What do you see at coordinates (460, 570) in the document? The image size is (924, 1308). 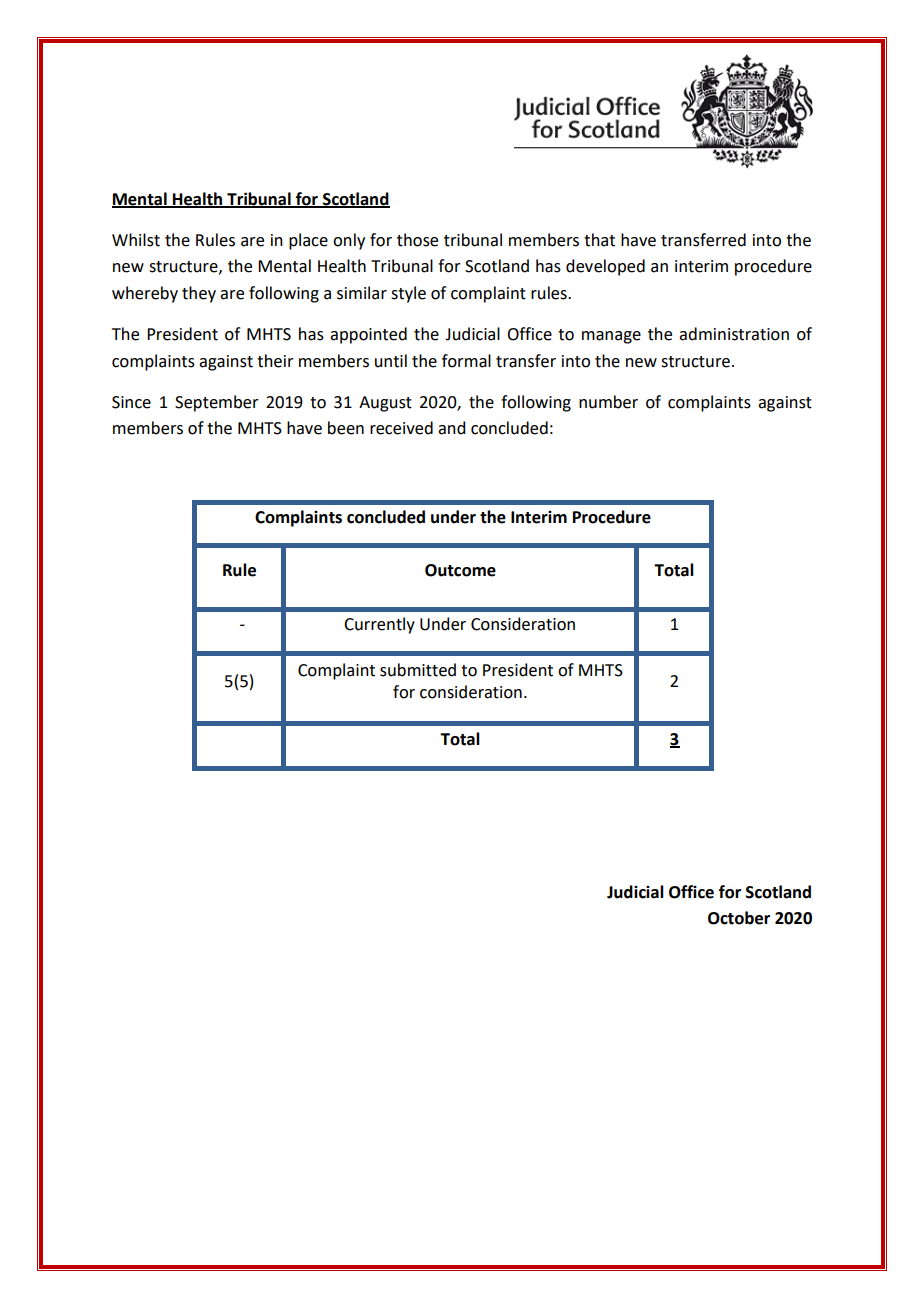 I see `Outcome` at bounding box center [460, 570].
